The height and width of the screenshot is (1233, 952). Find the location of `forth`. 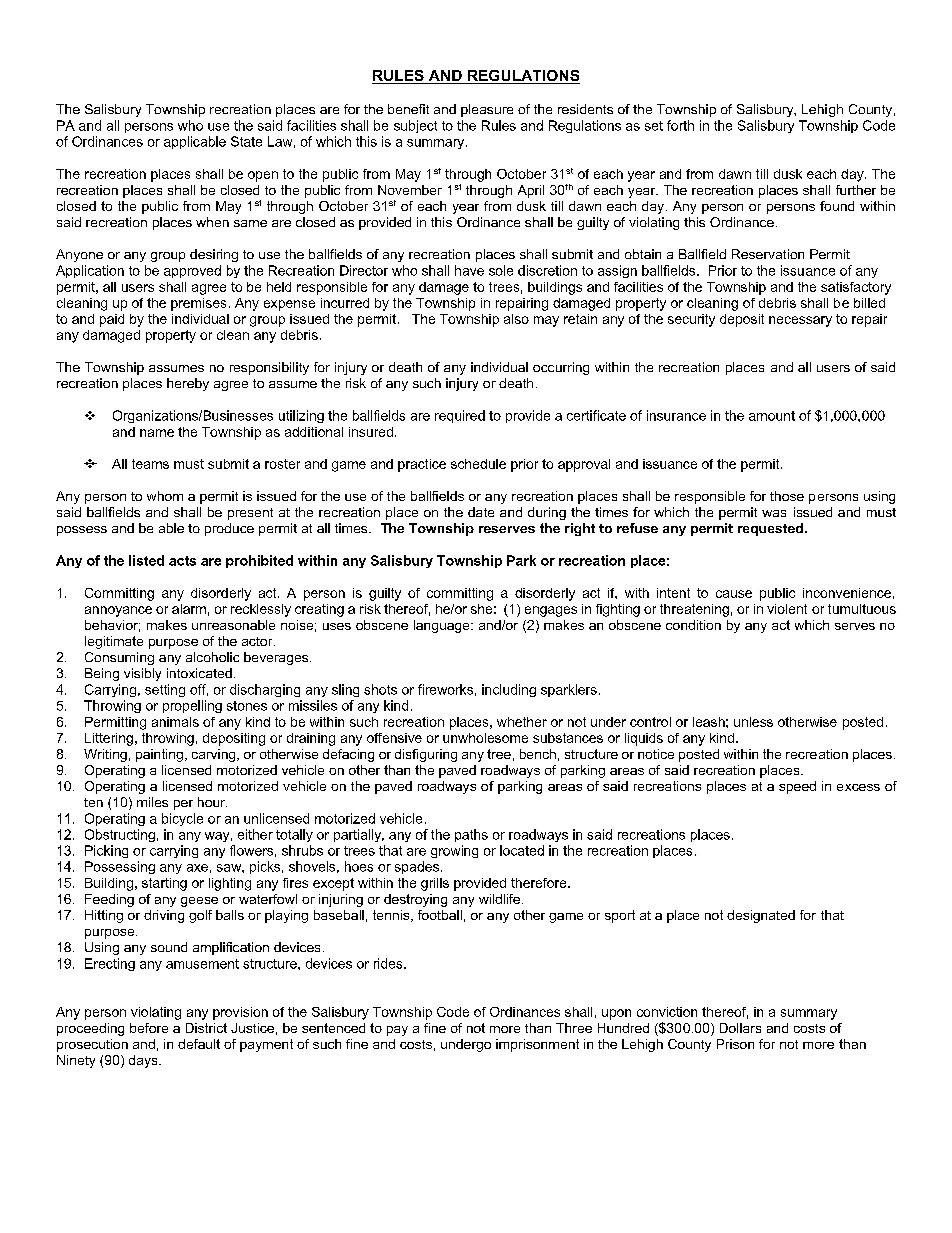

forth is located at coordinates (680, 125).
